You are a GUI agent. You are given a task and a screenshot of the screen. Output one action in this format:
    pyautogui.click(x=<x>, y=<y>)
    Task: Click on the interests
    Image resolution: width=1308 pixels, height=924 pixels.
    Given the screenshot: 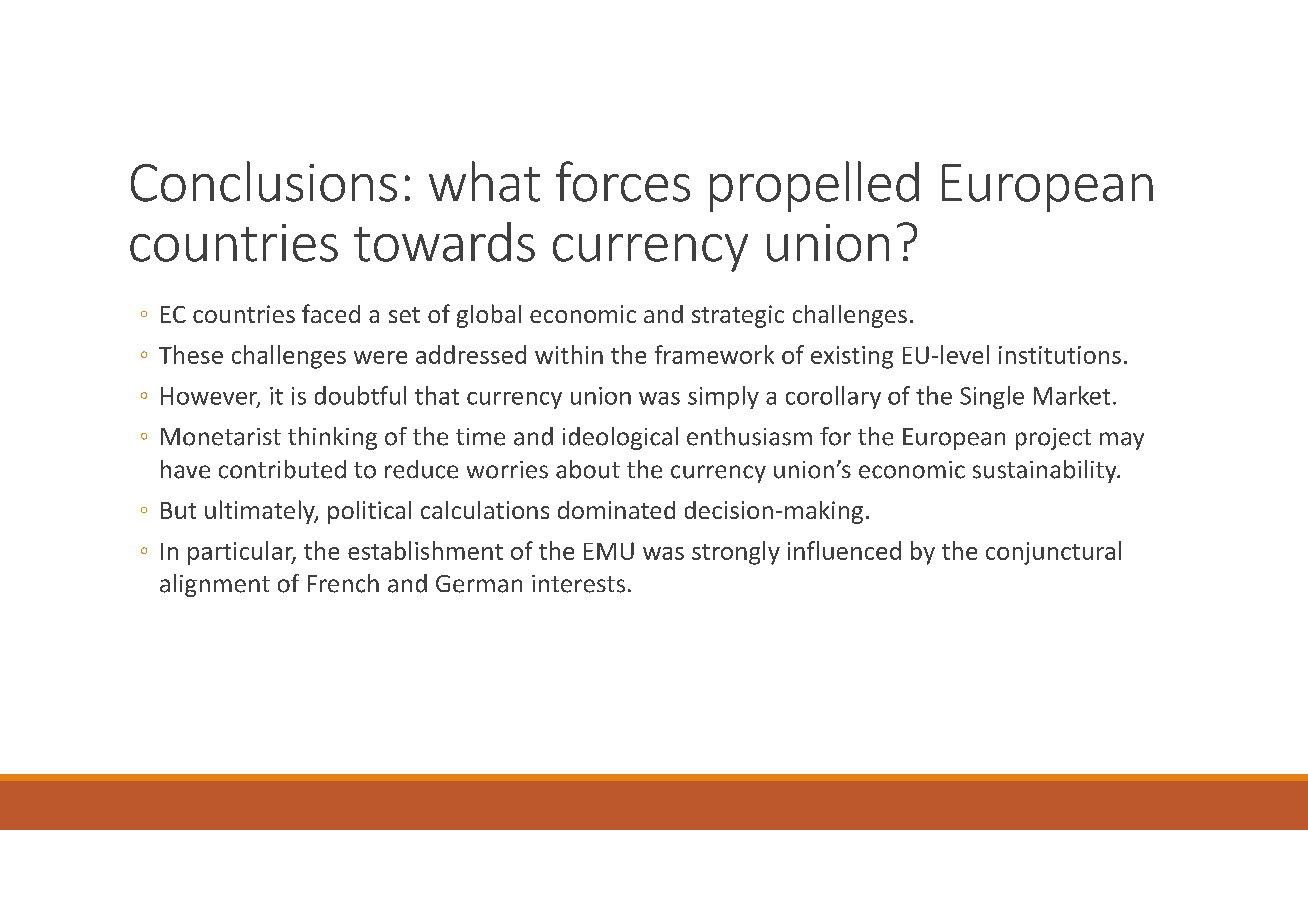 What is the action you would take?
    pyautogui.click(x=578, y=584)
